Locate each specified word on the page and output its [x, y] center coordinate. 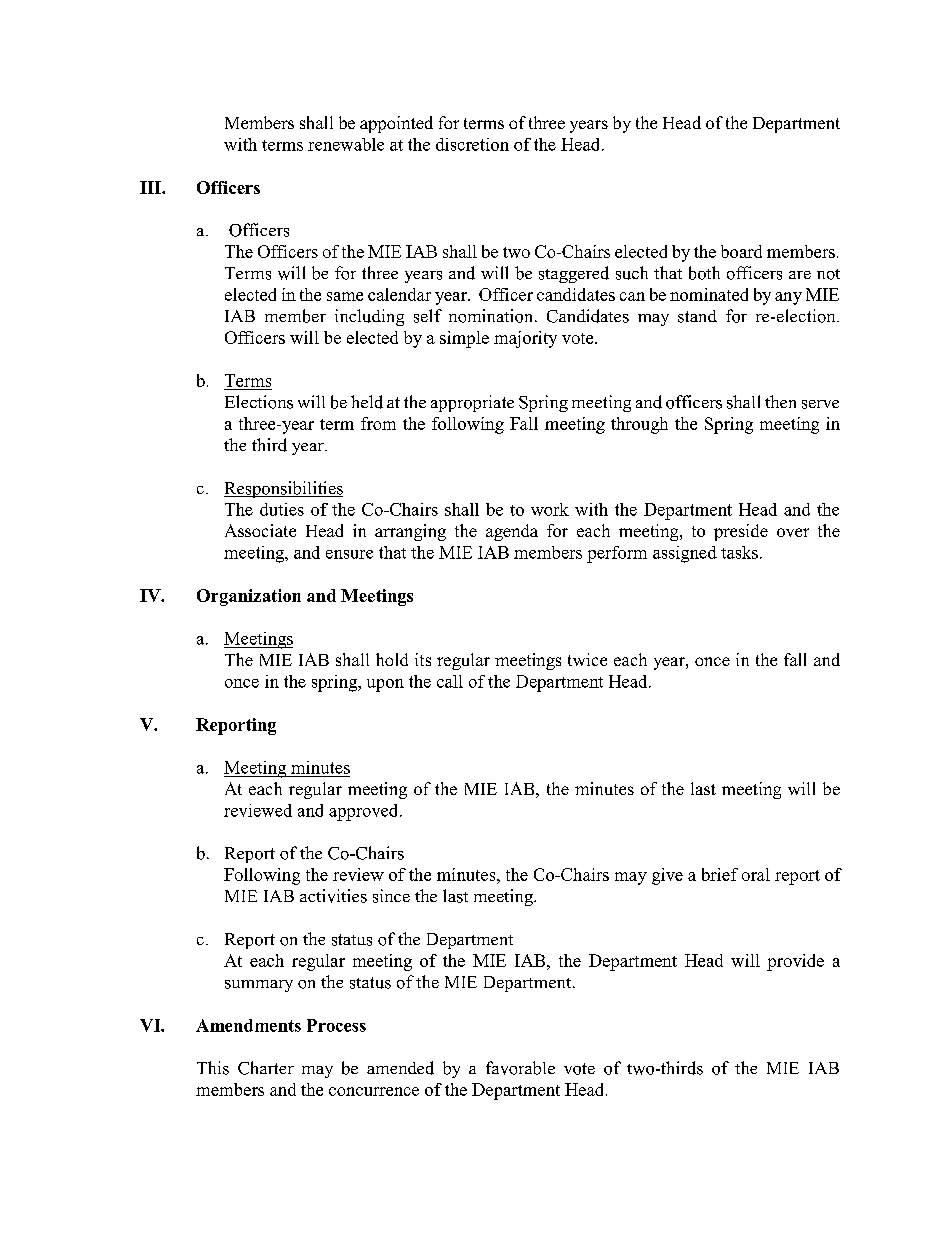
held [367, 402]
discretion [472, 144]
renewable [346, 144]
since [391, 896]
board [741, 251]
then [780, 401]
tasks [739, 552]
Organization [249, 597]
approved [365, 812]
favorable [520, 1068]
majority [525, 339]
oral [756, 874]
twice [587, 659]
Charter [266, 1068]
